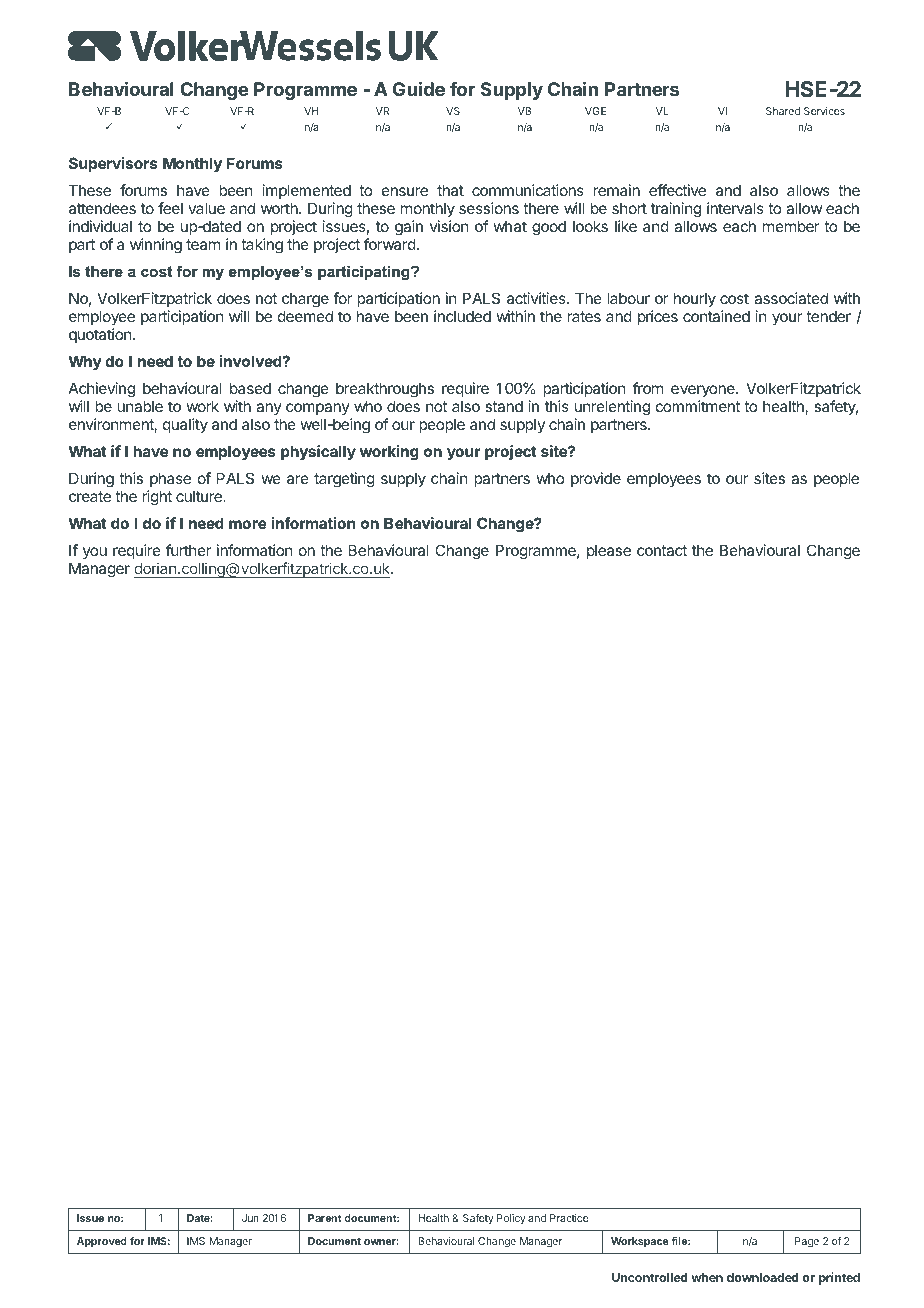  Describe the element at coordinates (511, 1219) in the image. I see `Policy` at that location.
